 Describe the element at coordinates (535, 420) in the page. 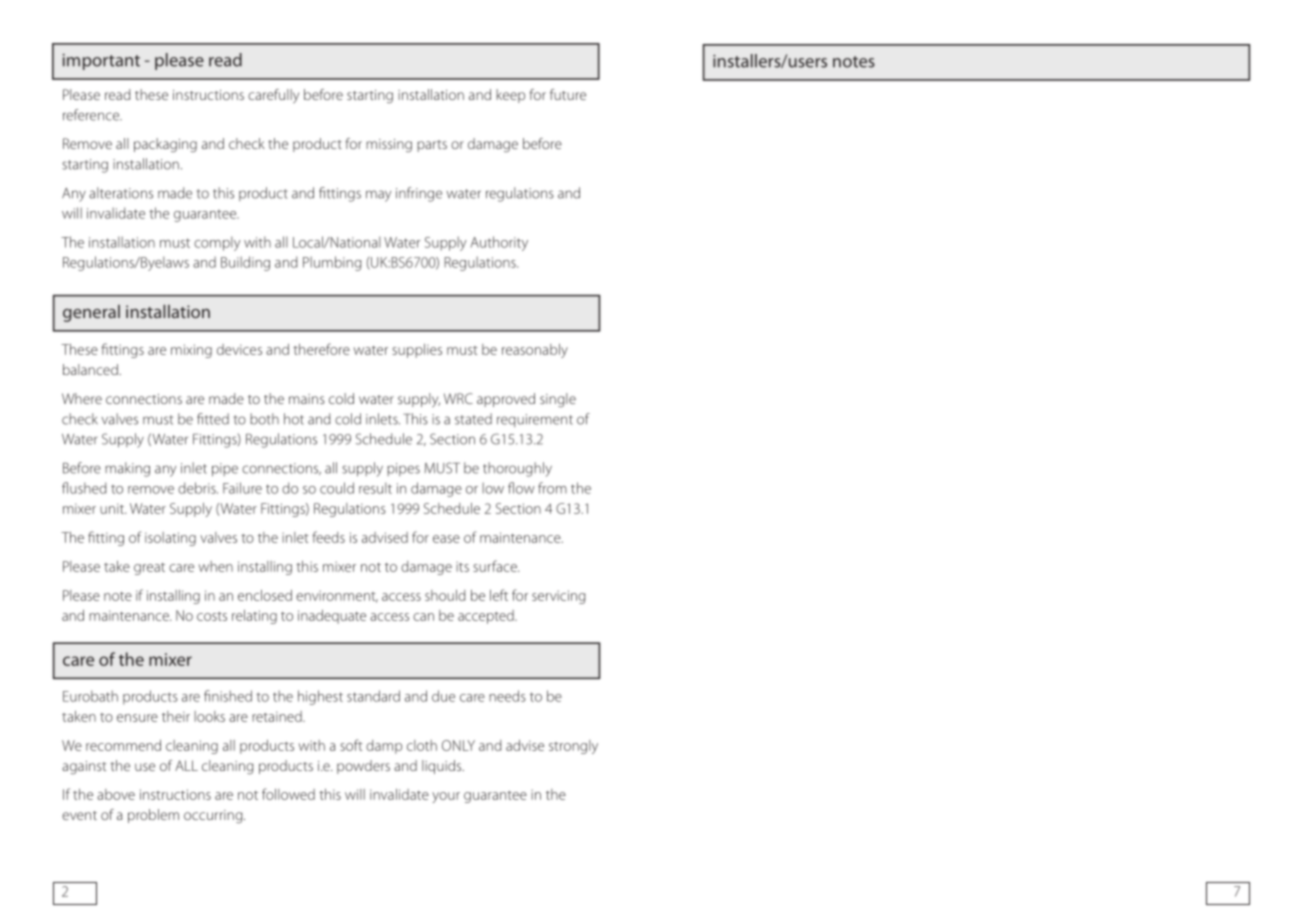

I see `requirement` at that location.
